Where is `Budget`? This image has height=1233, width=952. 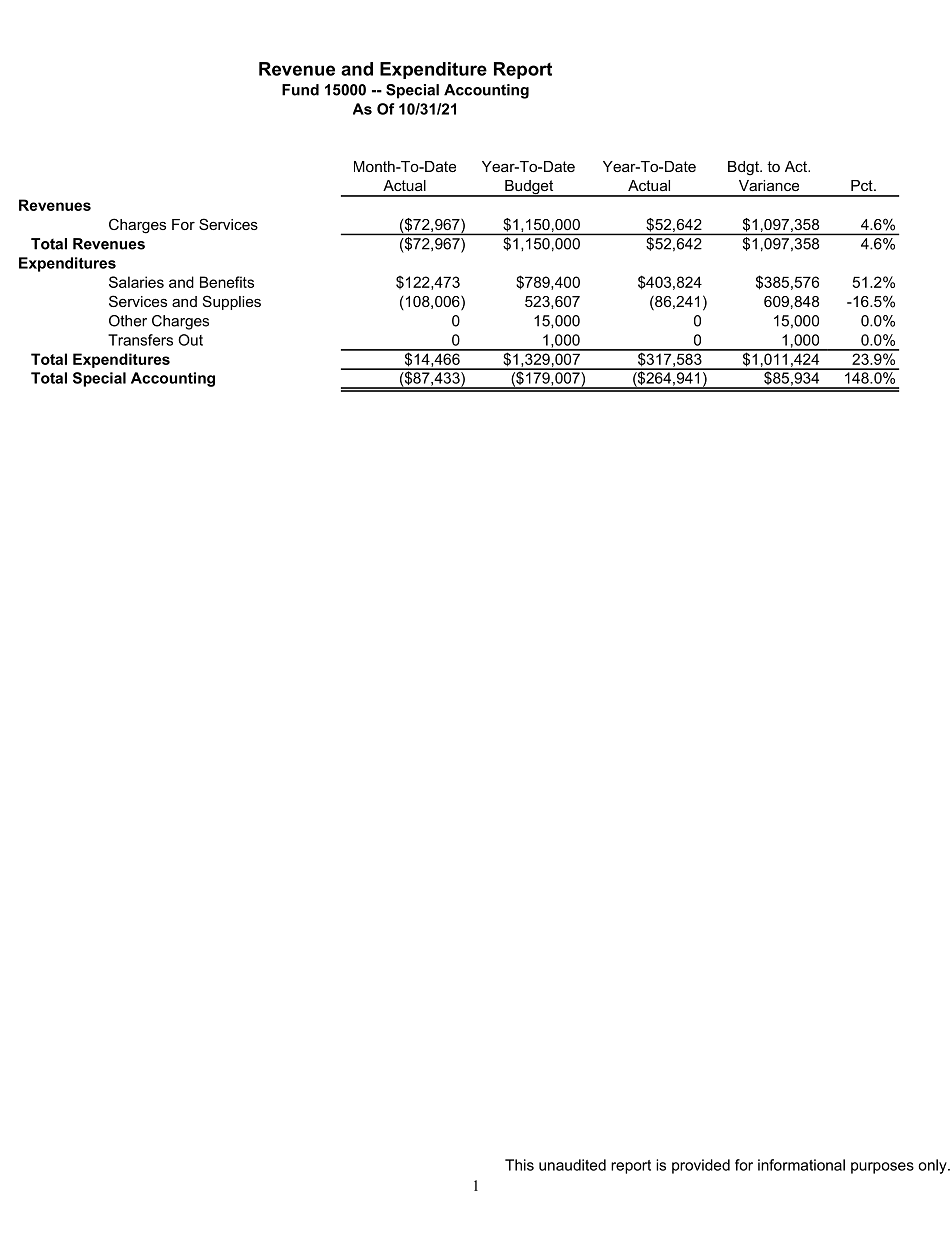 Budget is located at coordinates (529, 188).
